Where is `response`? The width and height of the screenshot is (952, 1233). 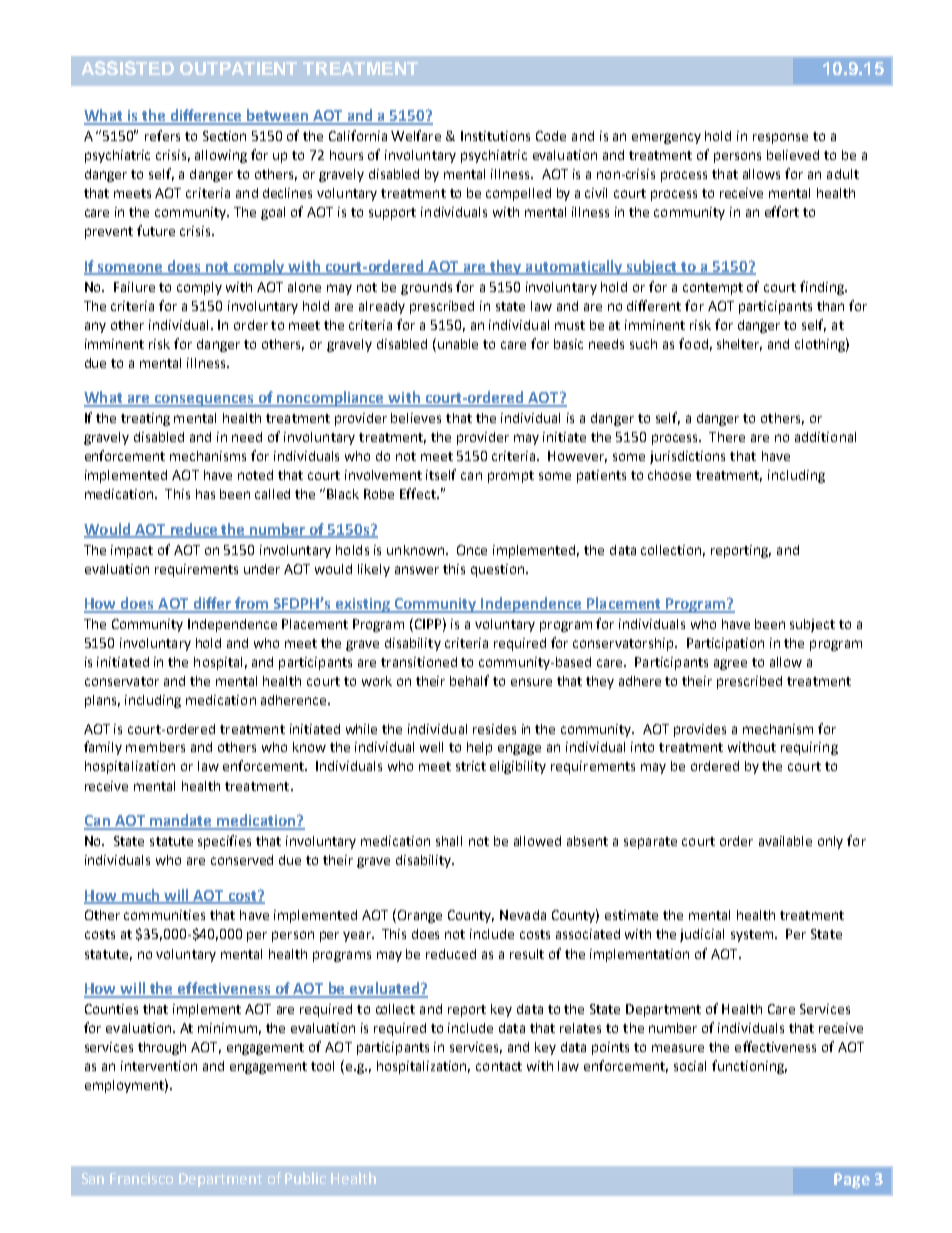
response is located at coordinates (780, 138).
